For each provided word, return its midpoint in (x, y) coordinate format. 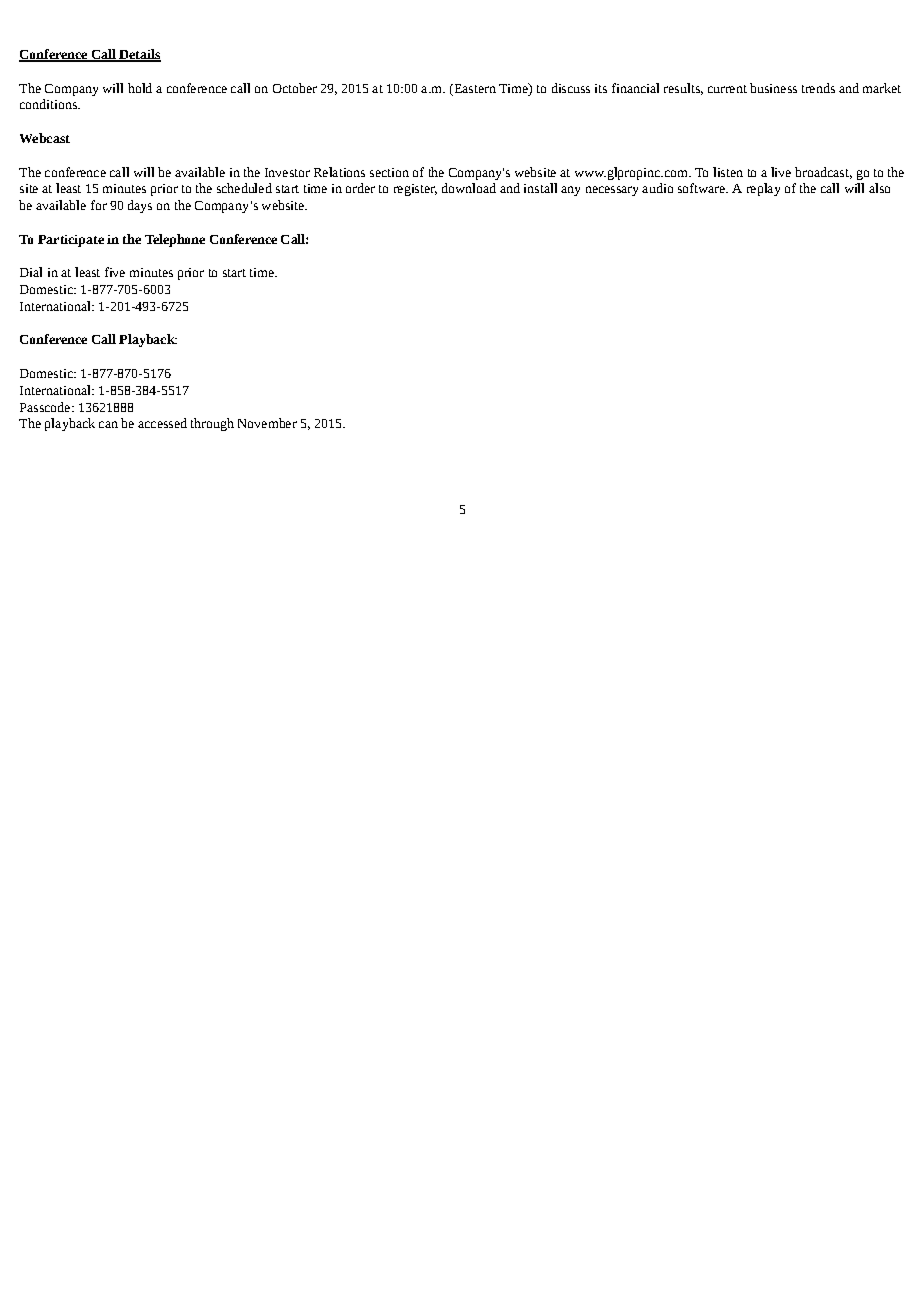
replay (763, 189)
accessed (162, 423)
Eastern (474, 88)
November (267, 423)
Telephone (175, 240)
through (212, 424)
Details (139, 55)
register (415, 190)
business (773, 88)
